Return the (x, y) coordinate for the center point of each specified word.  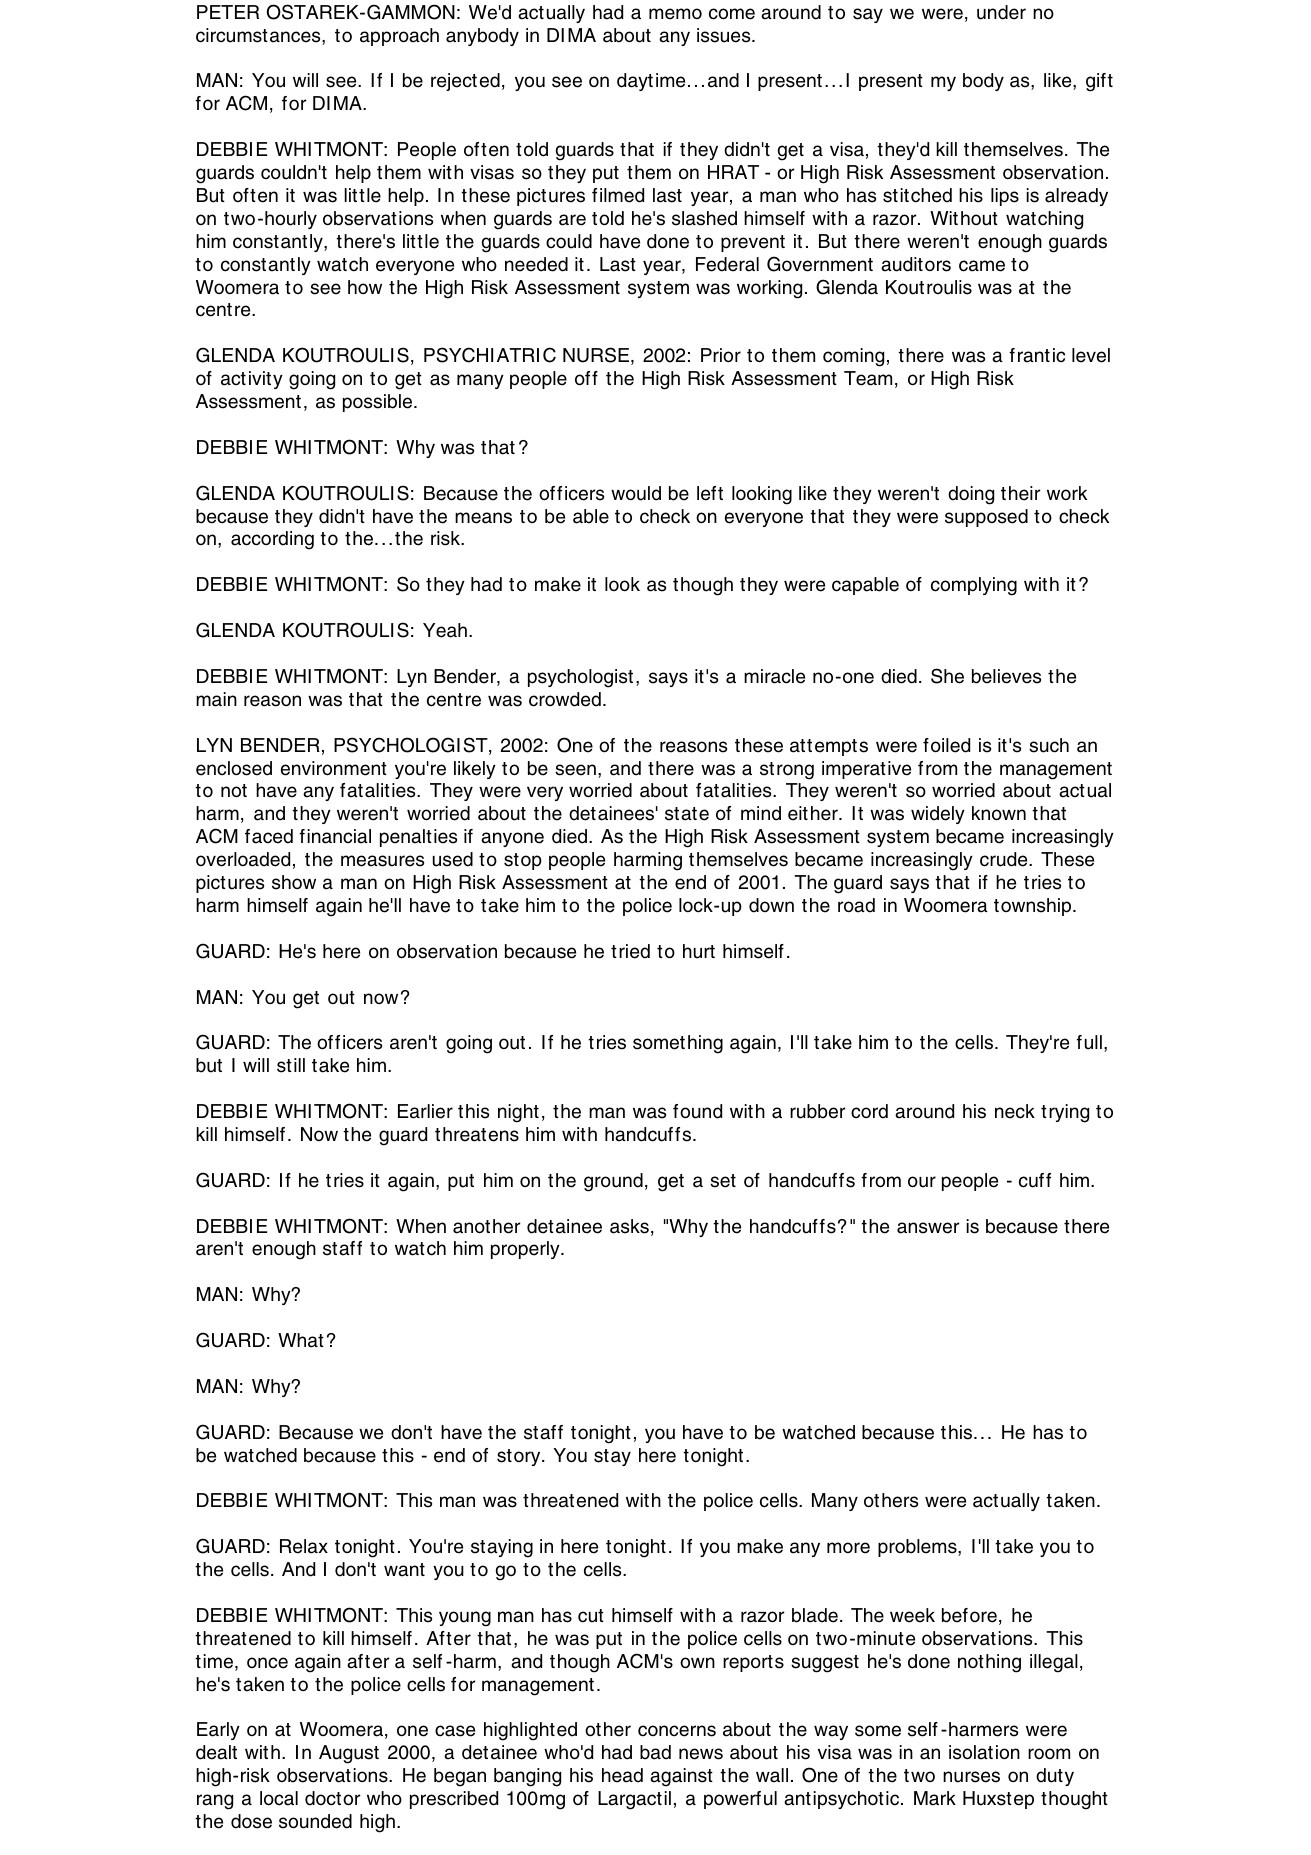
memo (675, 14)
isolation (984, 1752)
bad (655, 1752)
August (349, 1754)
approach (399, 37)
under (1001, 12)
